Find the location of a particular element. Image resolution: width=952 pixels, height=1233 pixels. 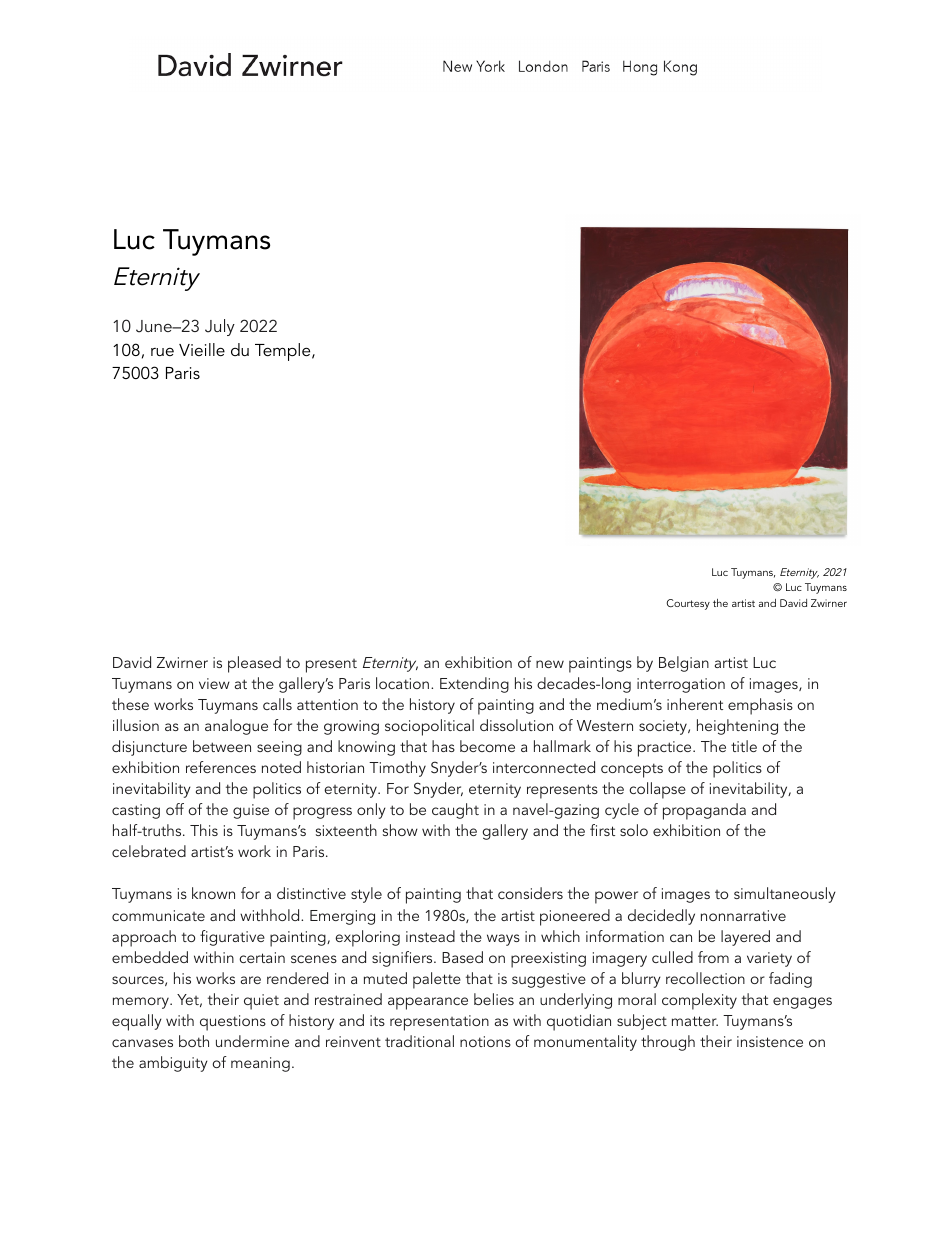

new is located at coordinates (550, 664).
